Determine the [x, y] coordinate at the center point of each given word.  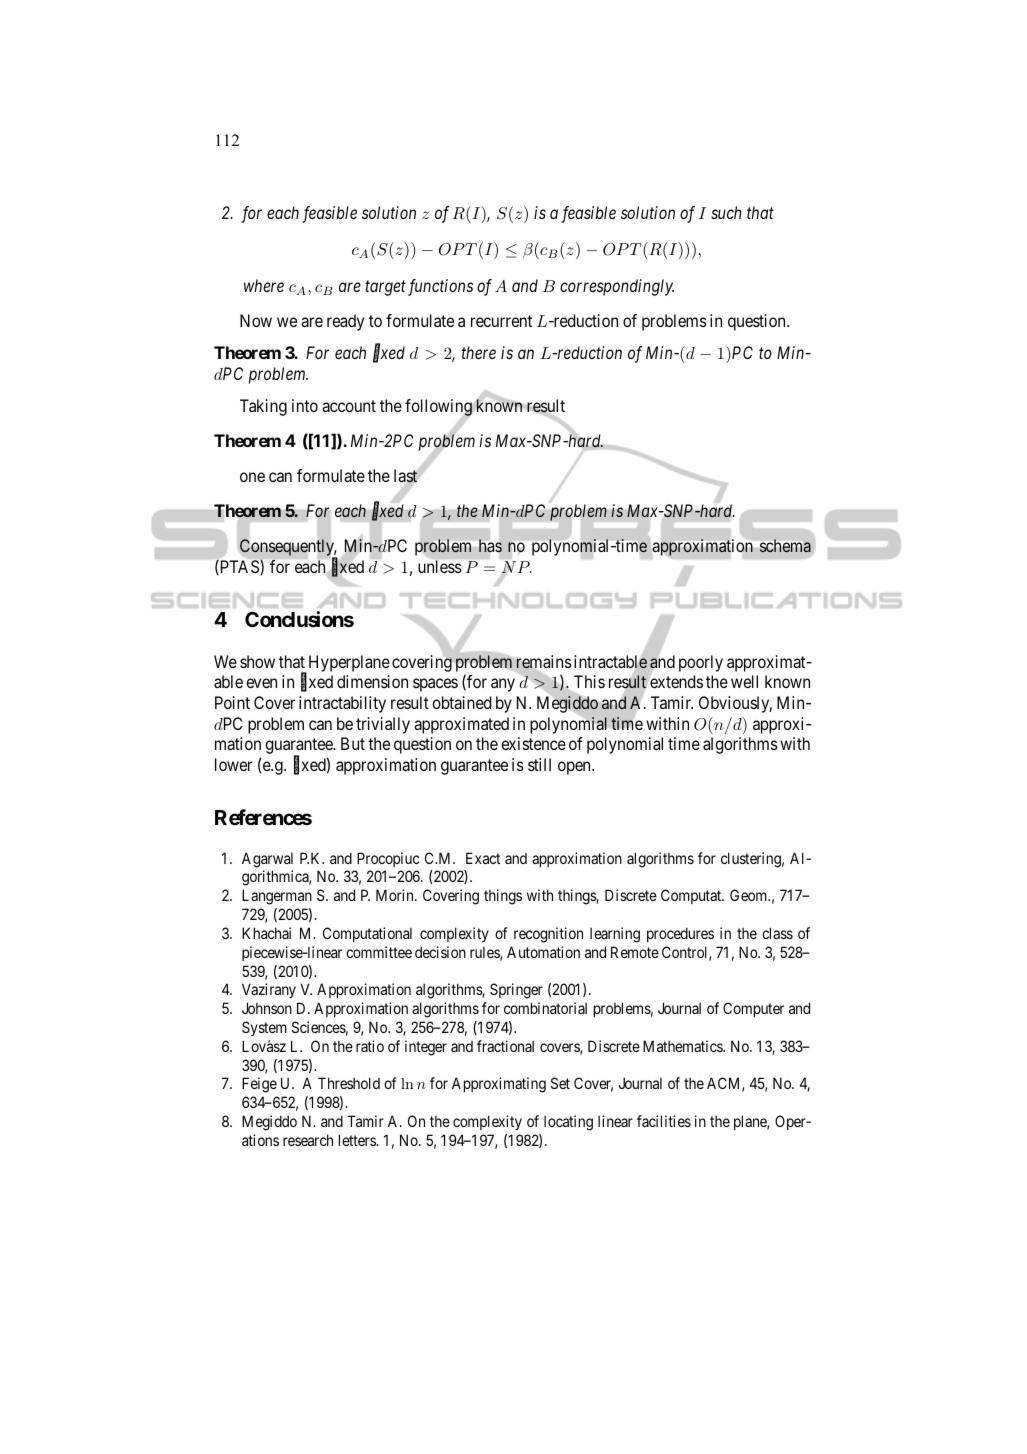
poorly [701, 663]
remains [544, 662]
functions [440, 287]
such [726, 212]
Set [560, 1083]
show [257, 661]
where [264, 285]
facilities [664, 1121]
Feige [259, 1085]
